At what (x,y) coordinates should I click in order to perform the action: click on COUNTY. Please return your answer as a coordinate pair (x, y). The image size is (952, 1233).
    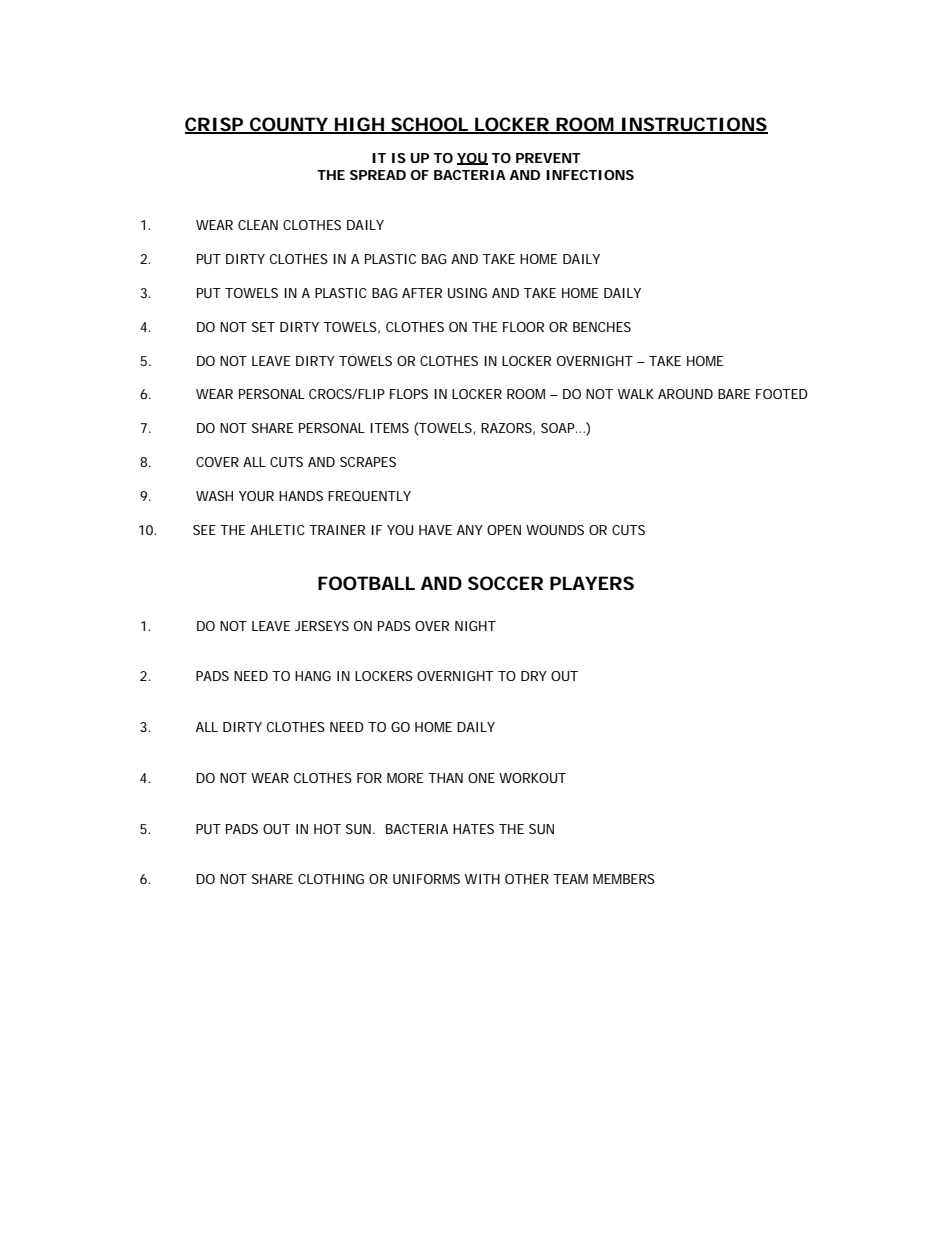
    Looking at the image, I should click on (288, 125).
